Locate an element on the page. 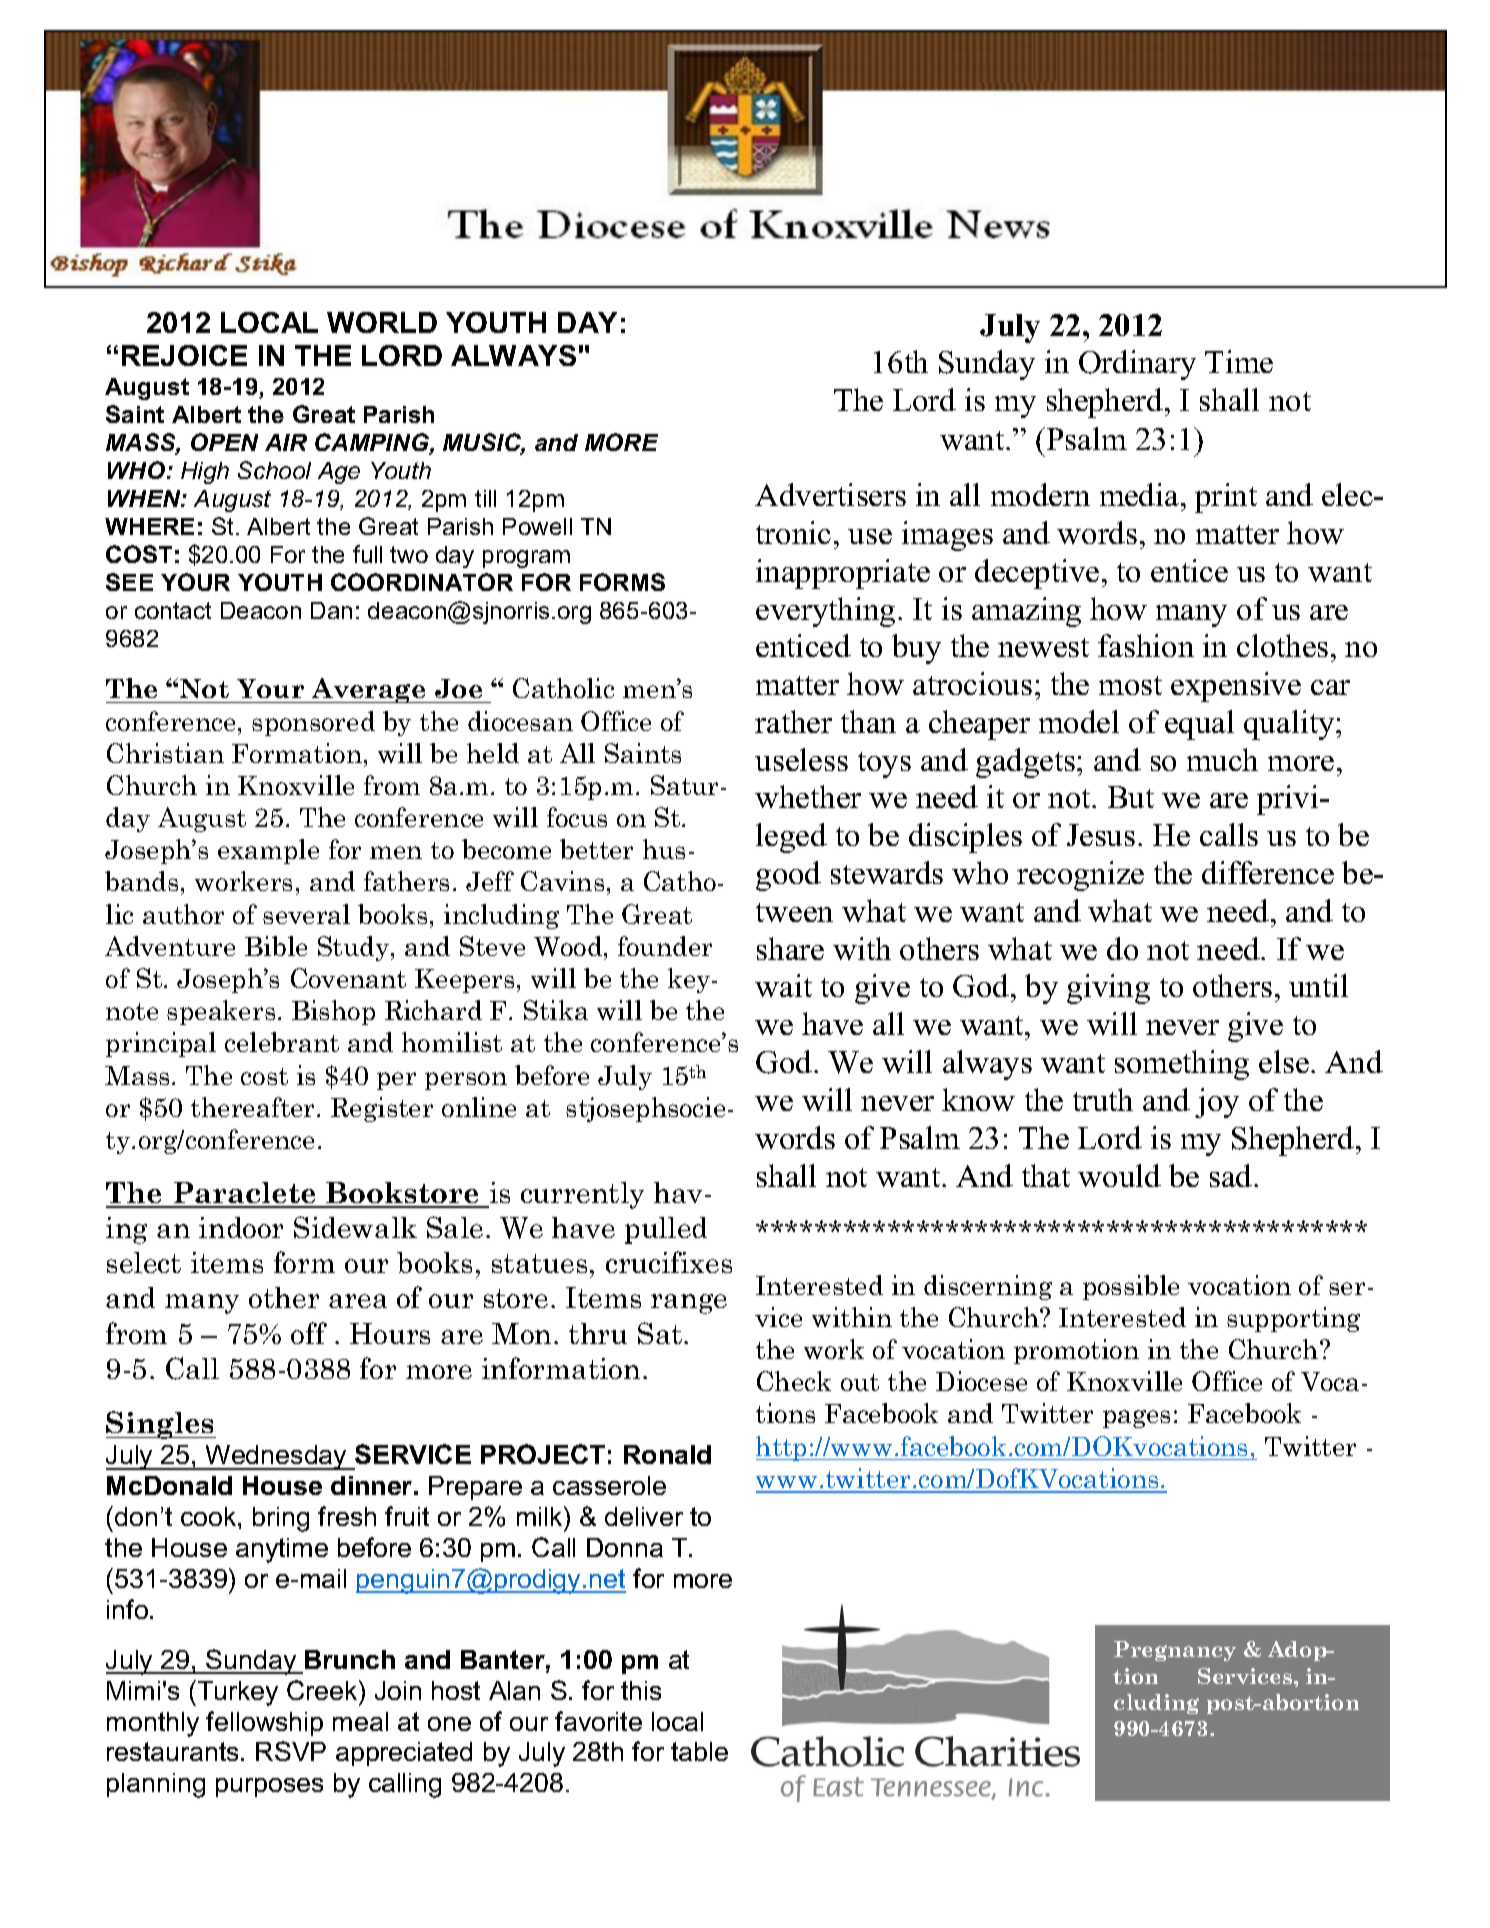 This page has height=1928, width=1490. Wednesday is located at coordinates (276, 1457).
